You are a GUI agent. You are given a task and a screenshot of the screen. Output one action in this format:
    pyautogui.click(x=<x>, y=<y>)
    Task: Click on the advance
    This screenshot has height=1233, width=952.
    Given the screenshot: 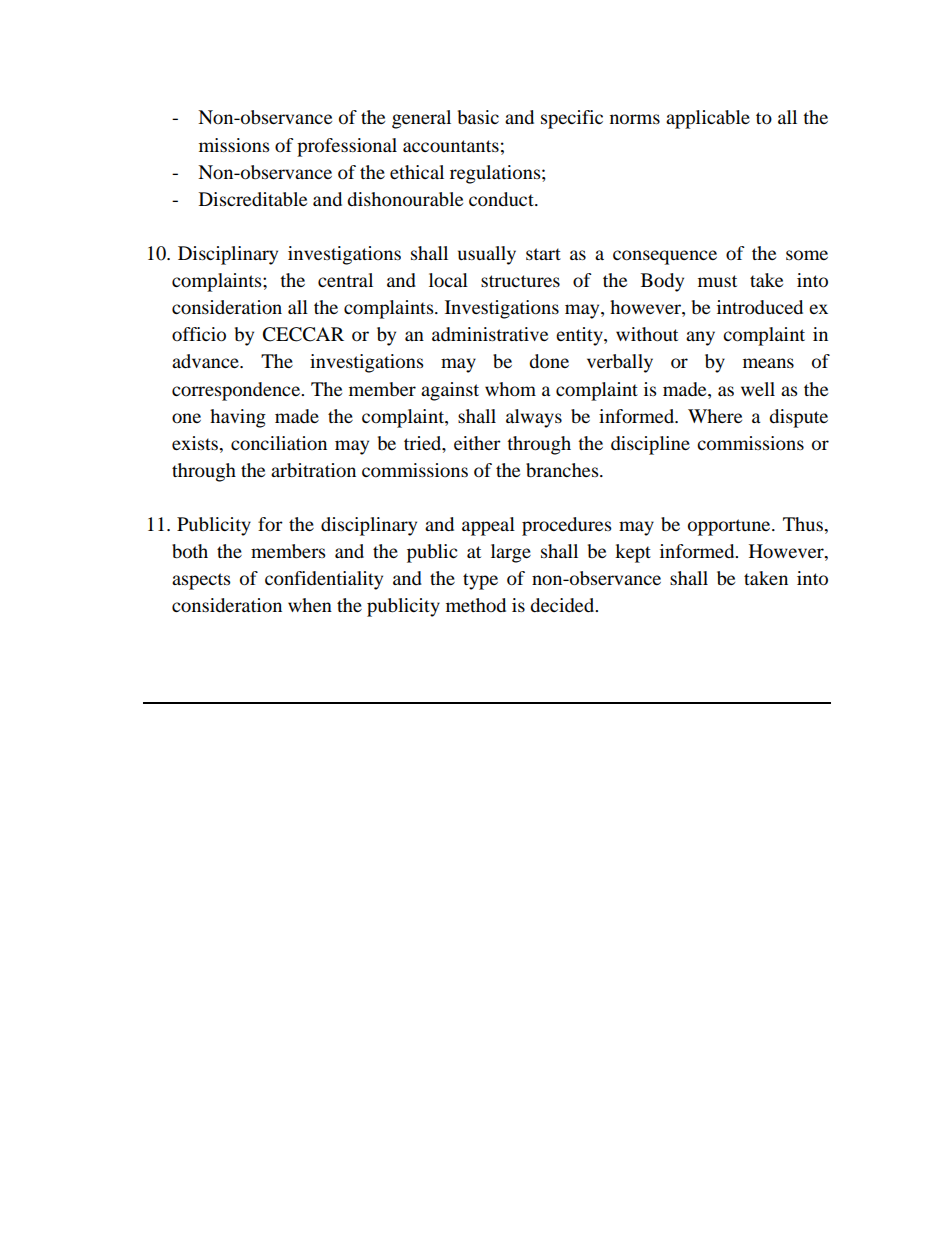 What is the action you would take?
    pyautogui.click(x=206, y=361)
